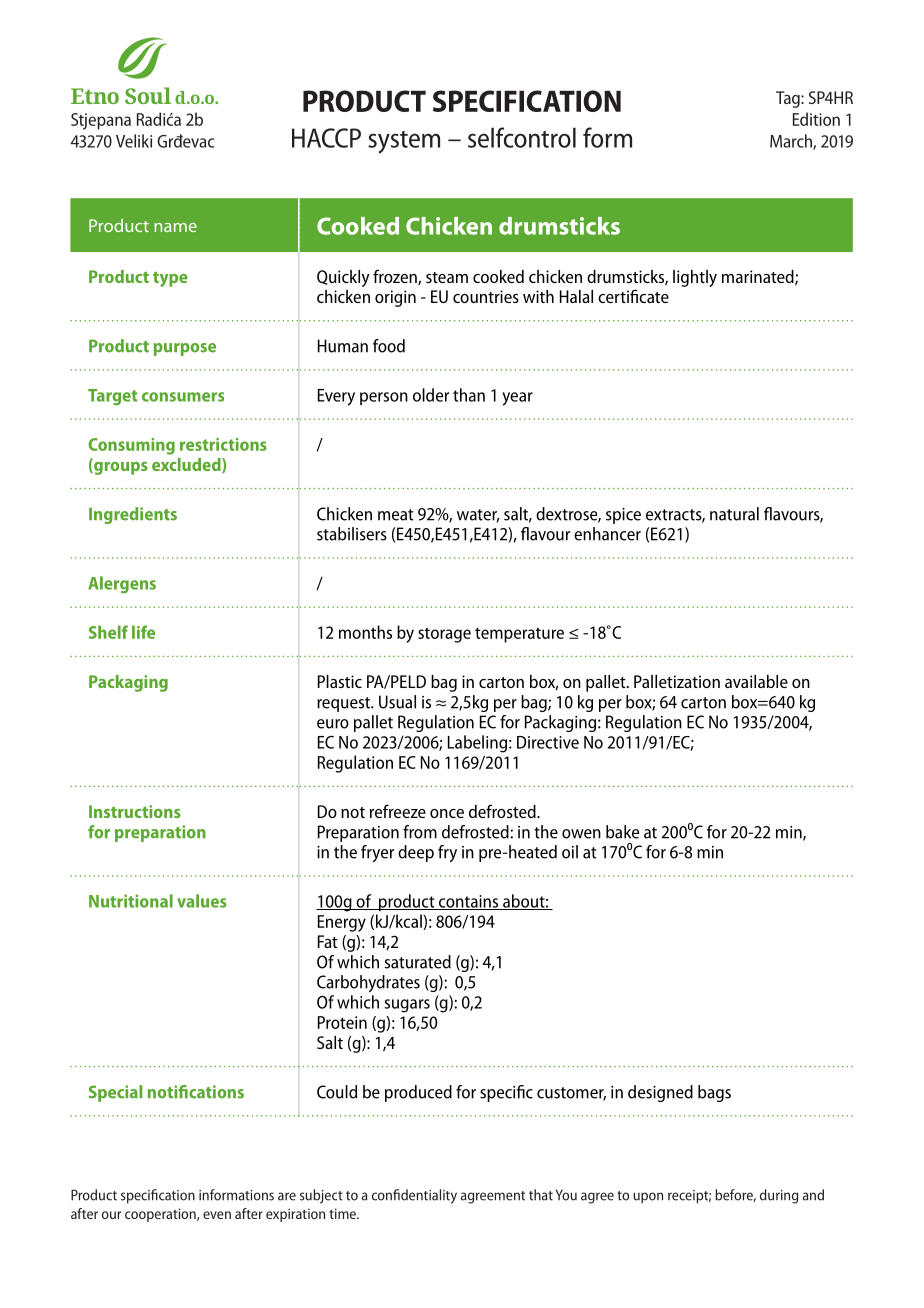  I want to click on excluded, so click(187, 465).
